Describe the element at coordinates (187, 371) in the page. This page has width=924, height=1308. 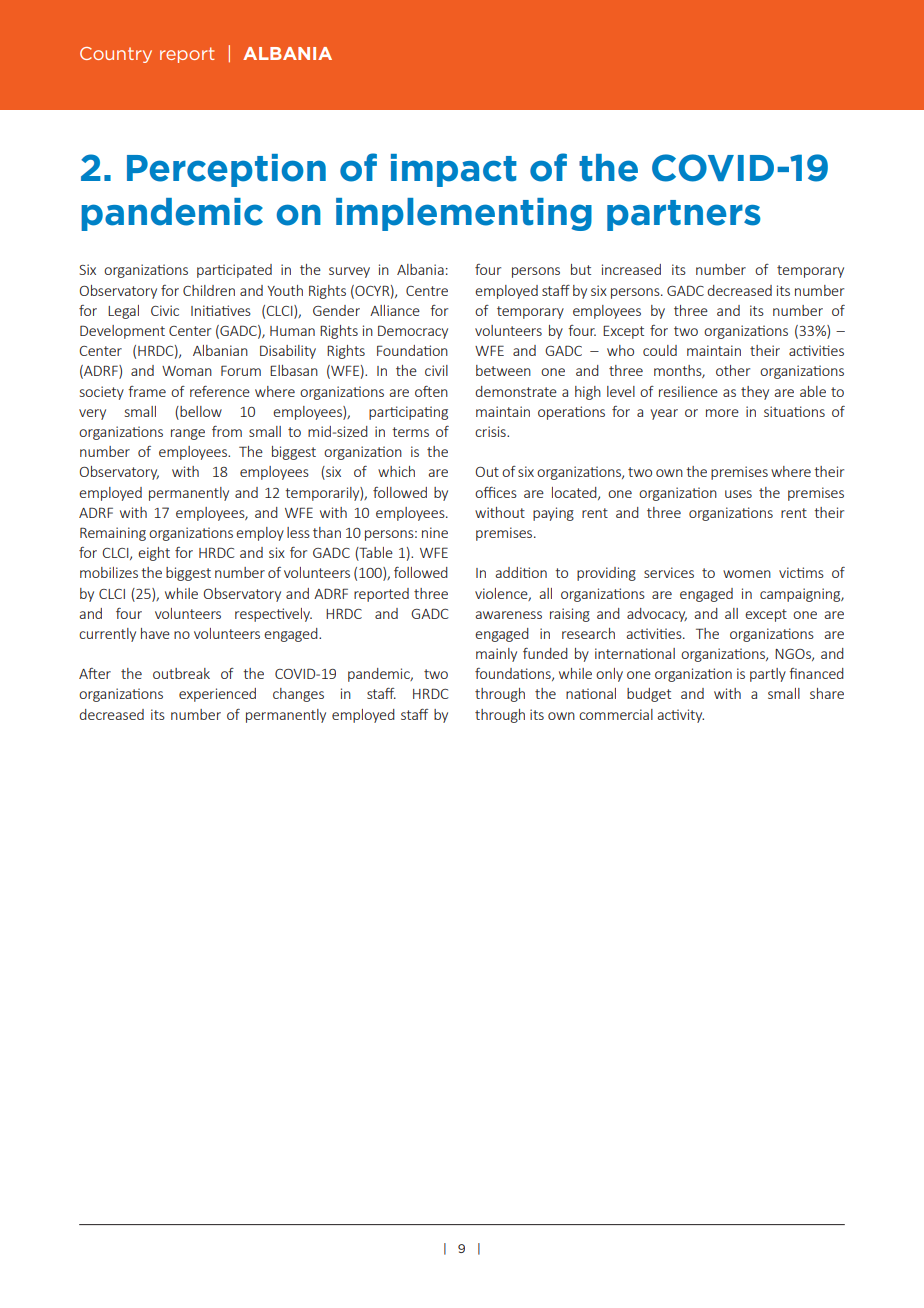
I see `Woman` at that location.
